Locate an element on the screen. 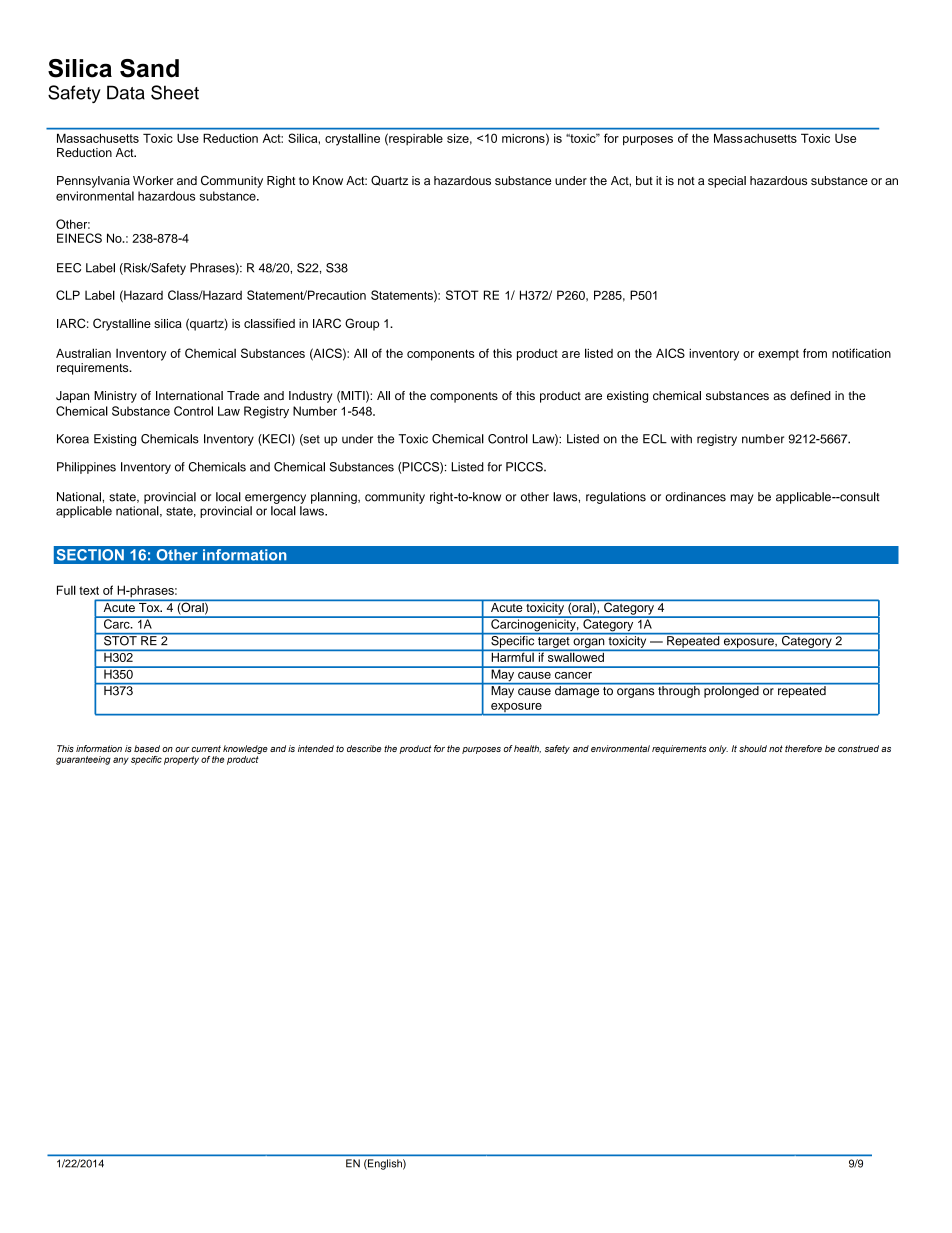 The width and height of the screenshot is (952, 1233). special is located at coordinates (727, 182).
